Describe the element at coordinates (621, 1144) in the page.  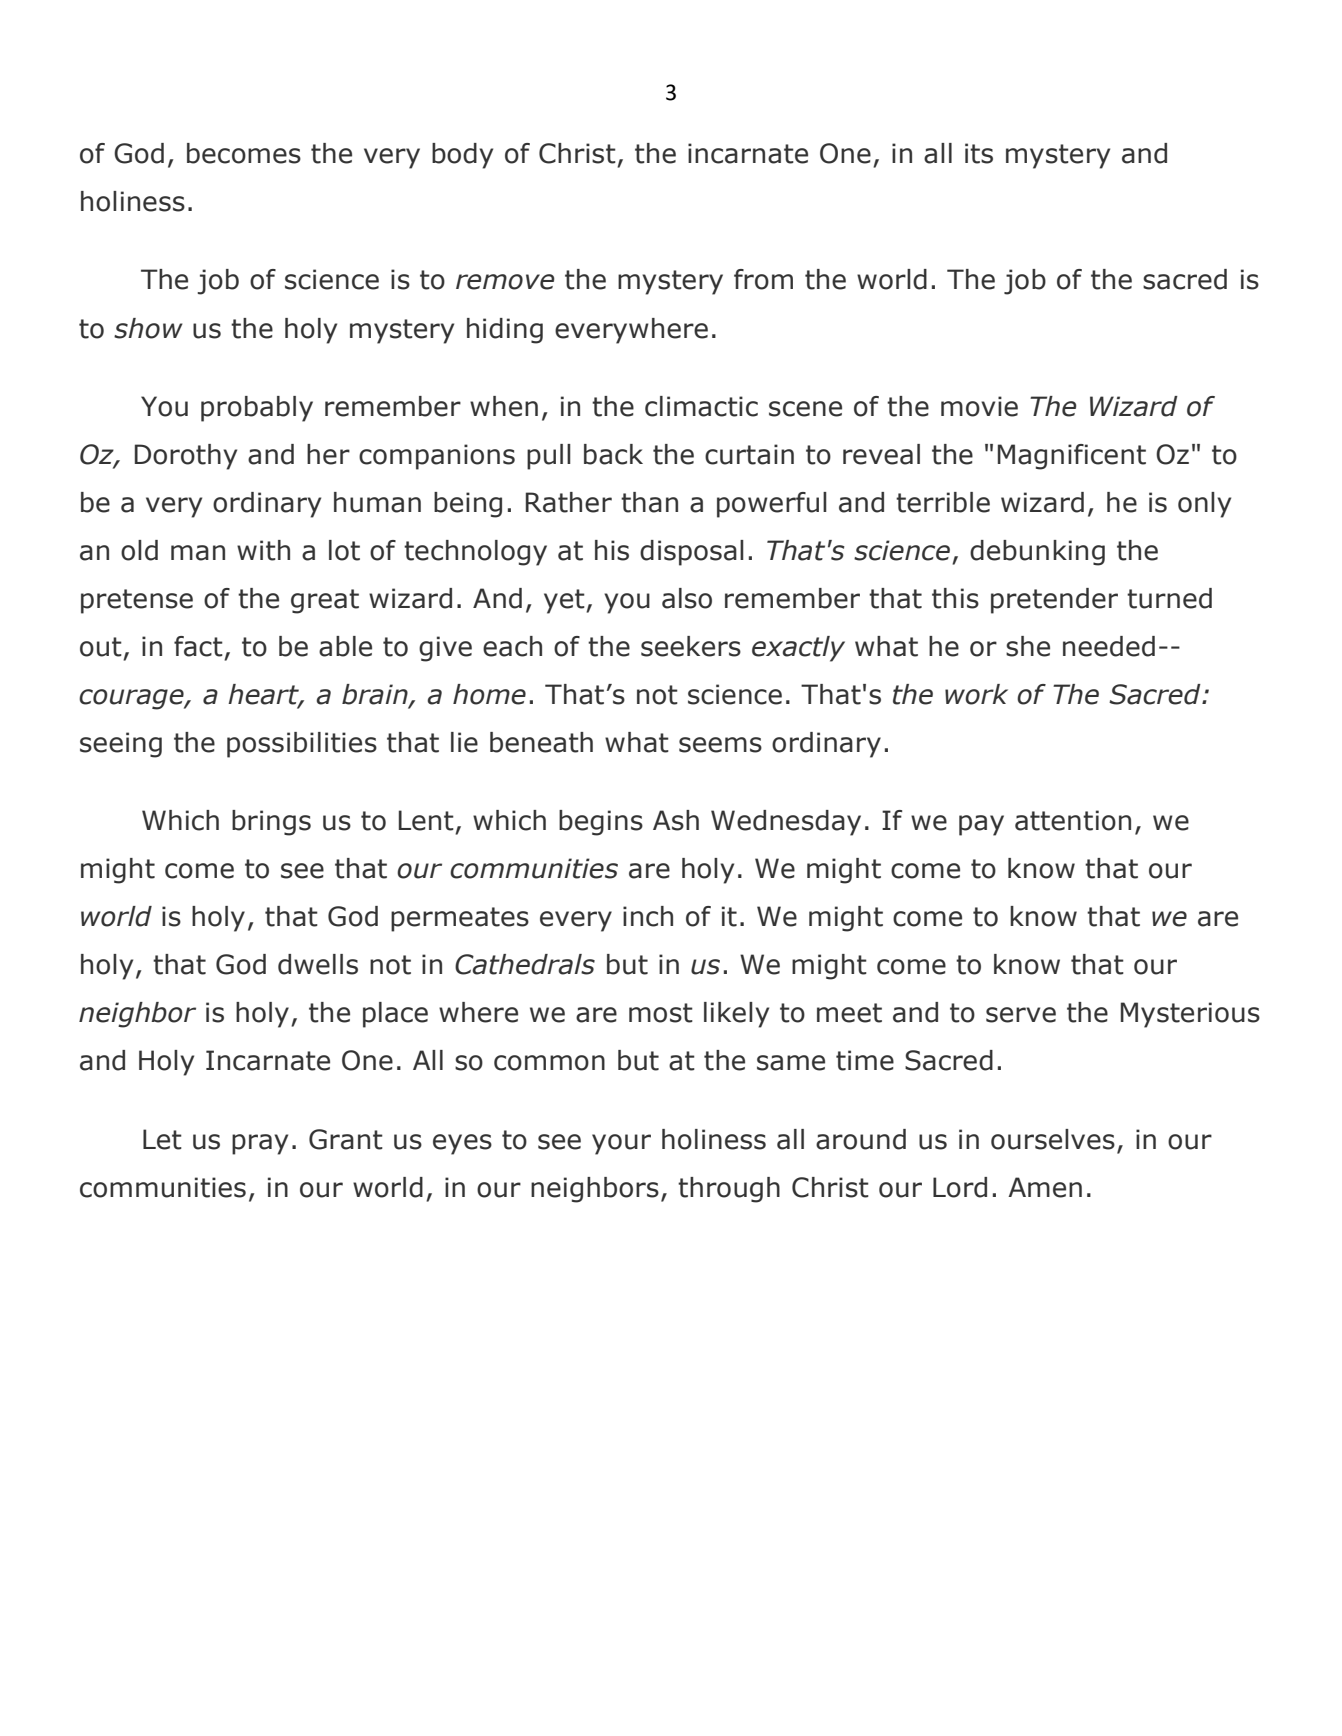
I see `your` at that location.
